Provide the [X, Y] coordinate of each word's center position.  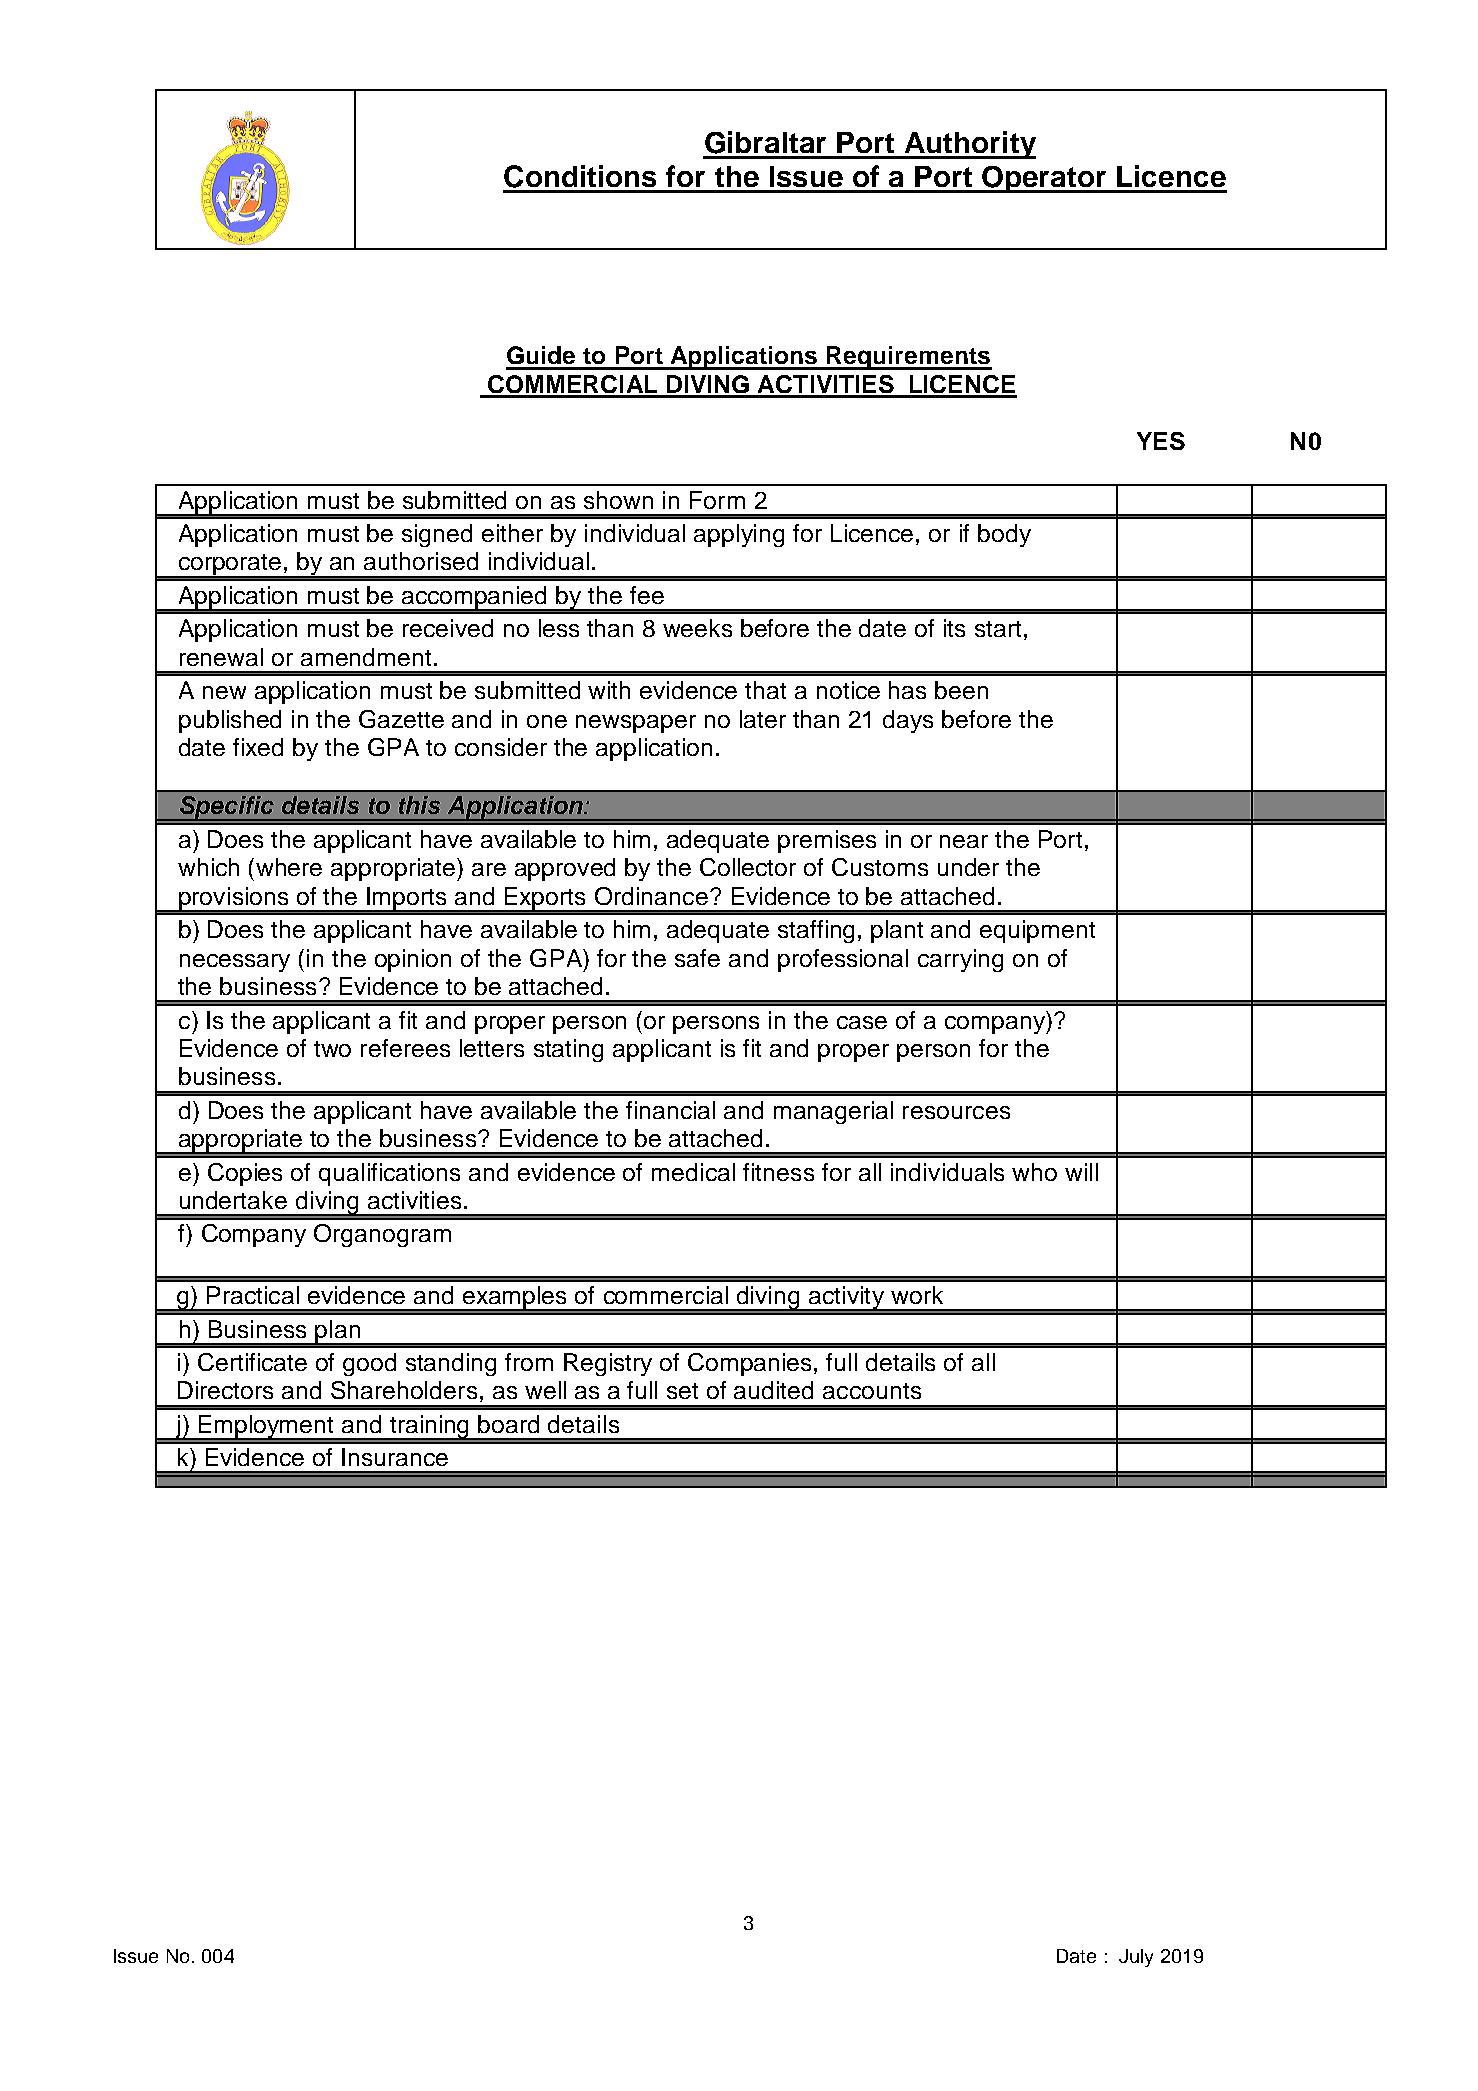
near [964, 841]
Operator [1044, 179]
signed [437, 535]
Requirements [908, 358]
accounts [872, 1391]
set [682, 1391]
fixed [258, 747]
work [917, 1295]
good [369, 1364]
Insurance [395, 1457]
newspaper [636, 724]
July [1136, 1958]
